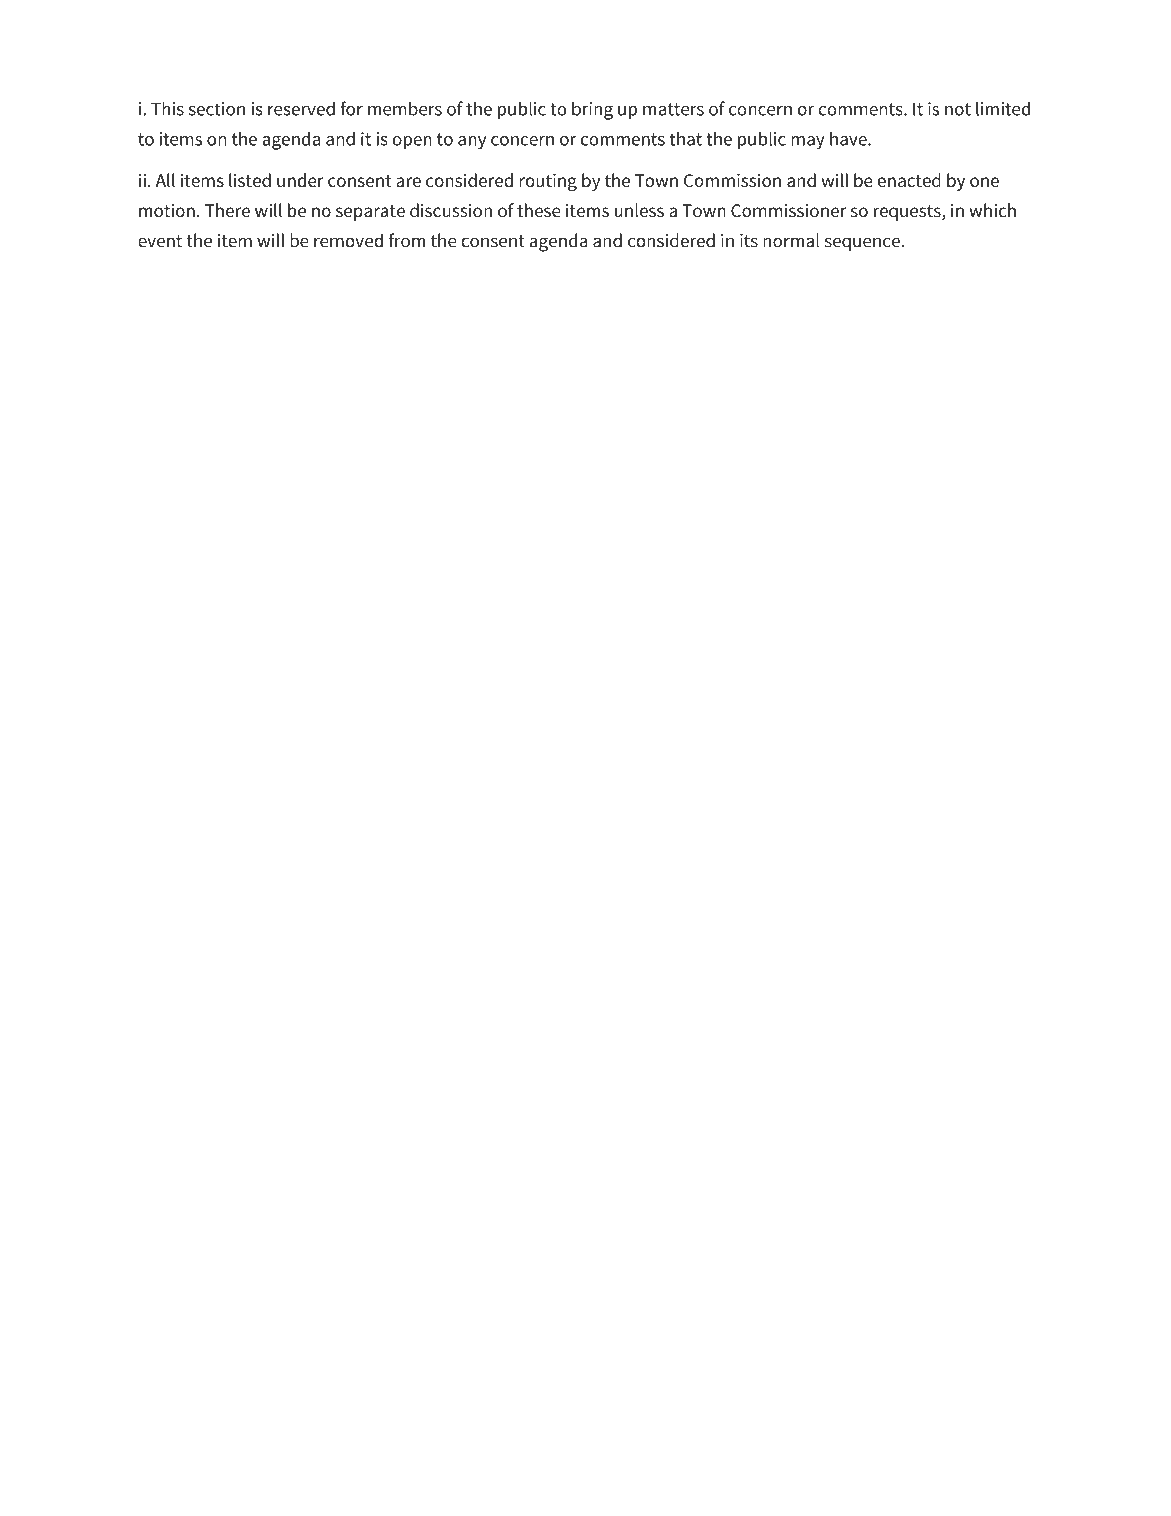  I want to click on any, so click(472, 143).
